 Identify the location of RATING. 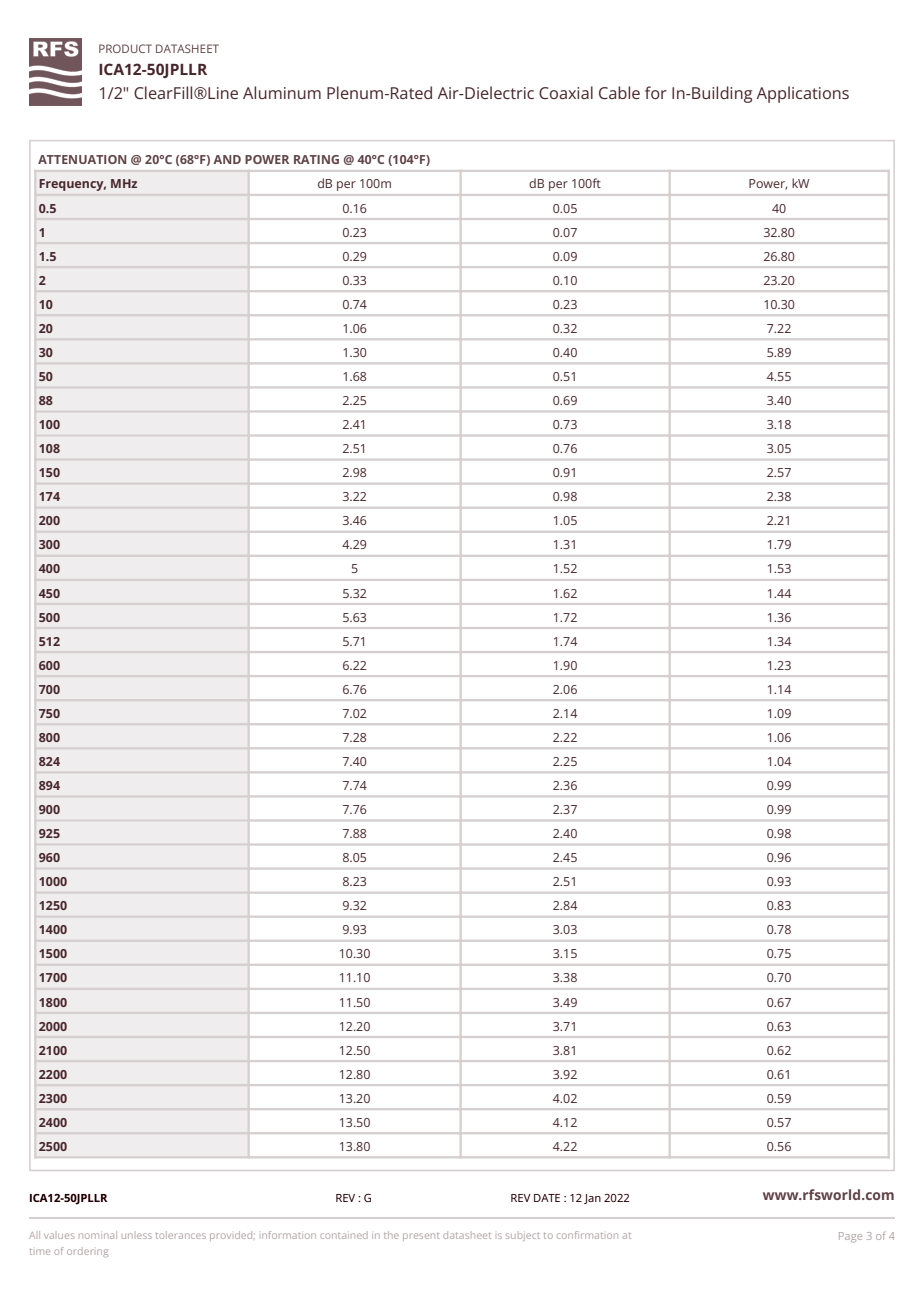
(316, 159).
